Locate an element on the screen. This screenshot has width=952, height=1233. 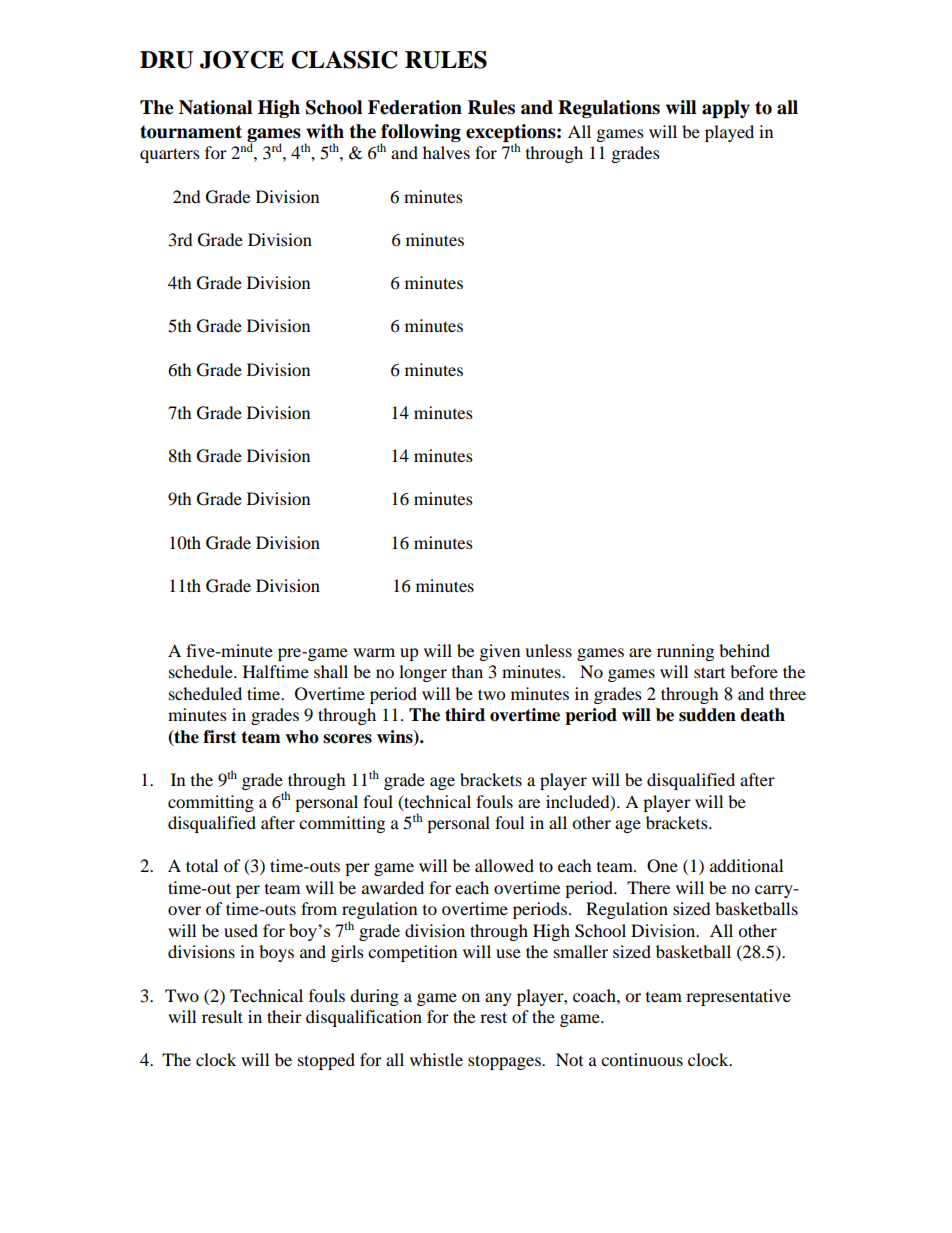
first is located at coordinates (220, 737).
